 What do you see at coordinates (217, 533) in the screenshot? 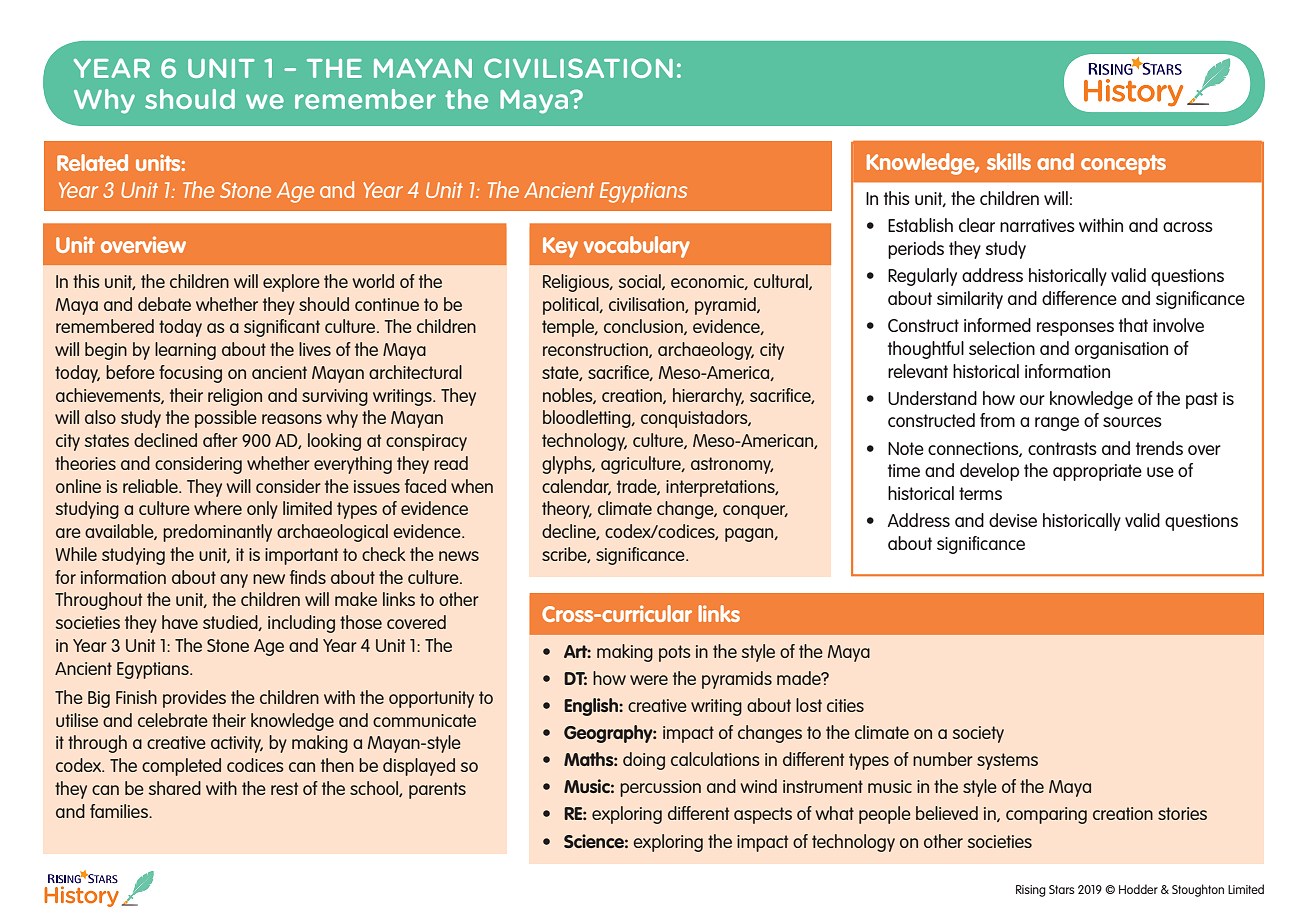
I see `predominantly` at bounding box center [217, 533].
